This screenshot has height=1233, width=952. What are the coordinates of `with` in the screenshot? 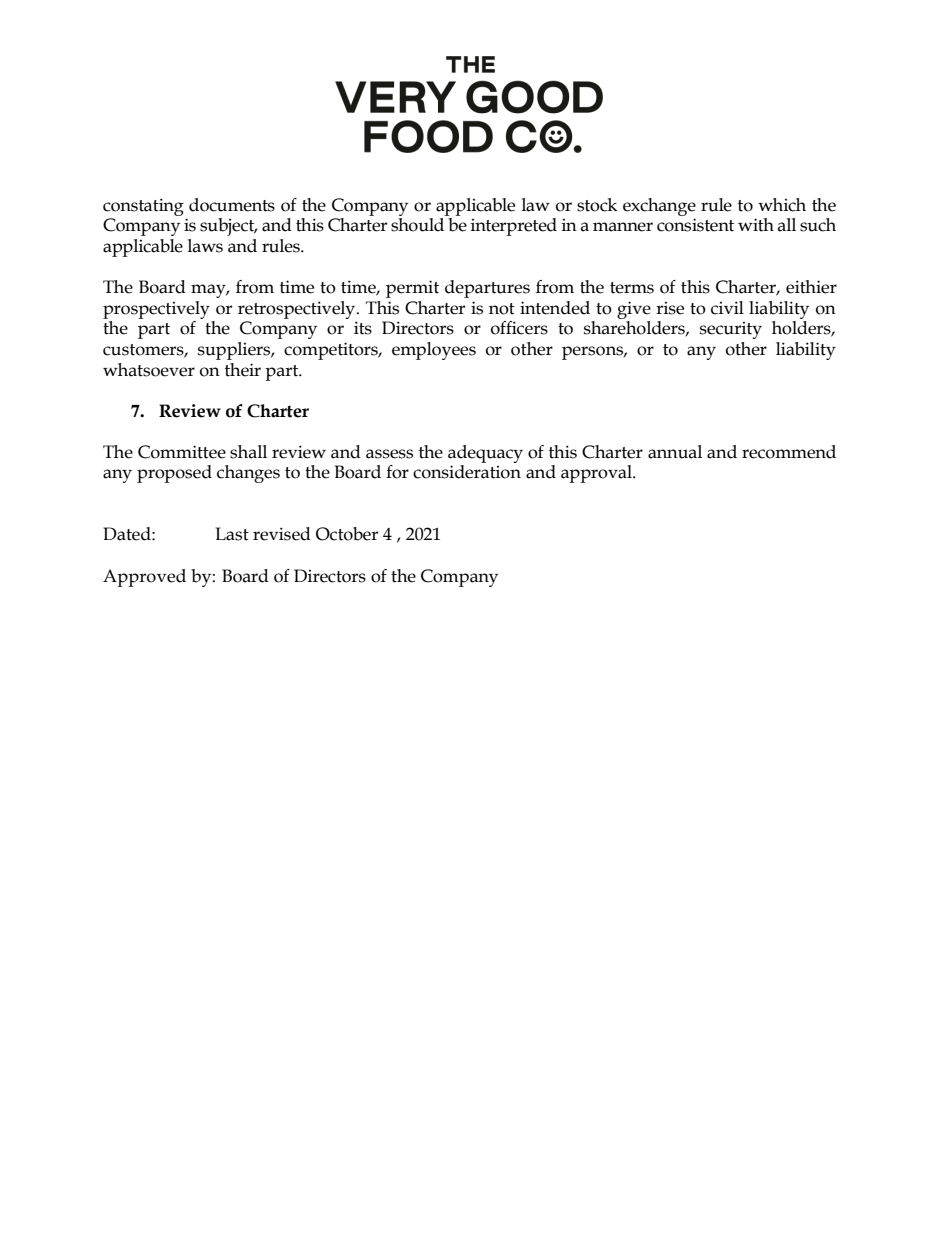 It's located at (756, 225).
